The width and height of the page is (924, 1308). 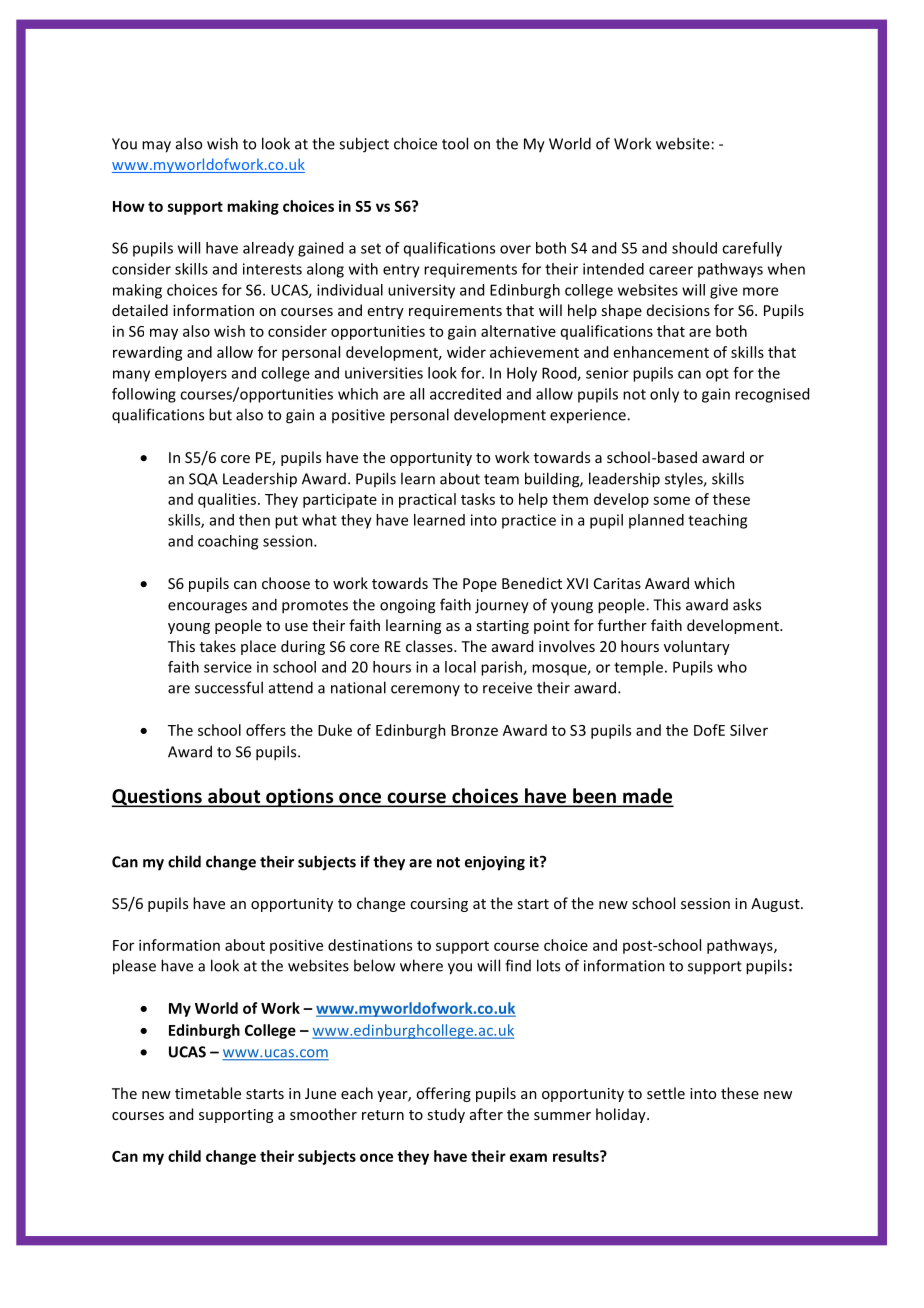 What do you see at coordinates (495, 863) in the page?
I see `enjoying` at bounding box center [495, 863].
